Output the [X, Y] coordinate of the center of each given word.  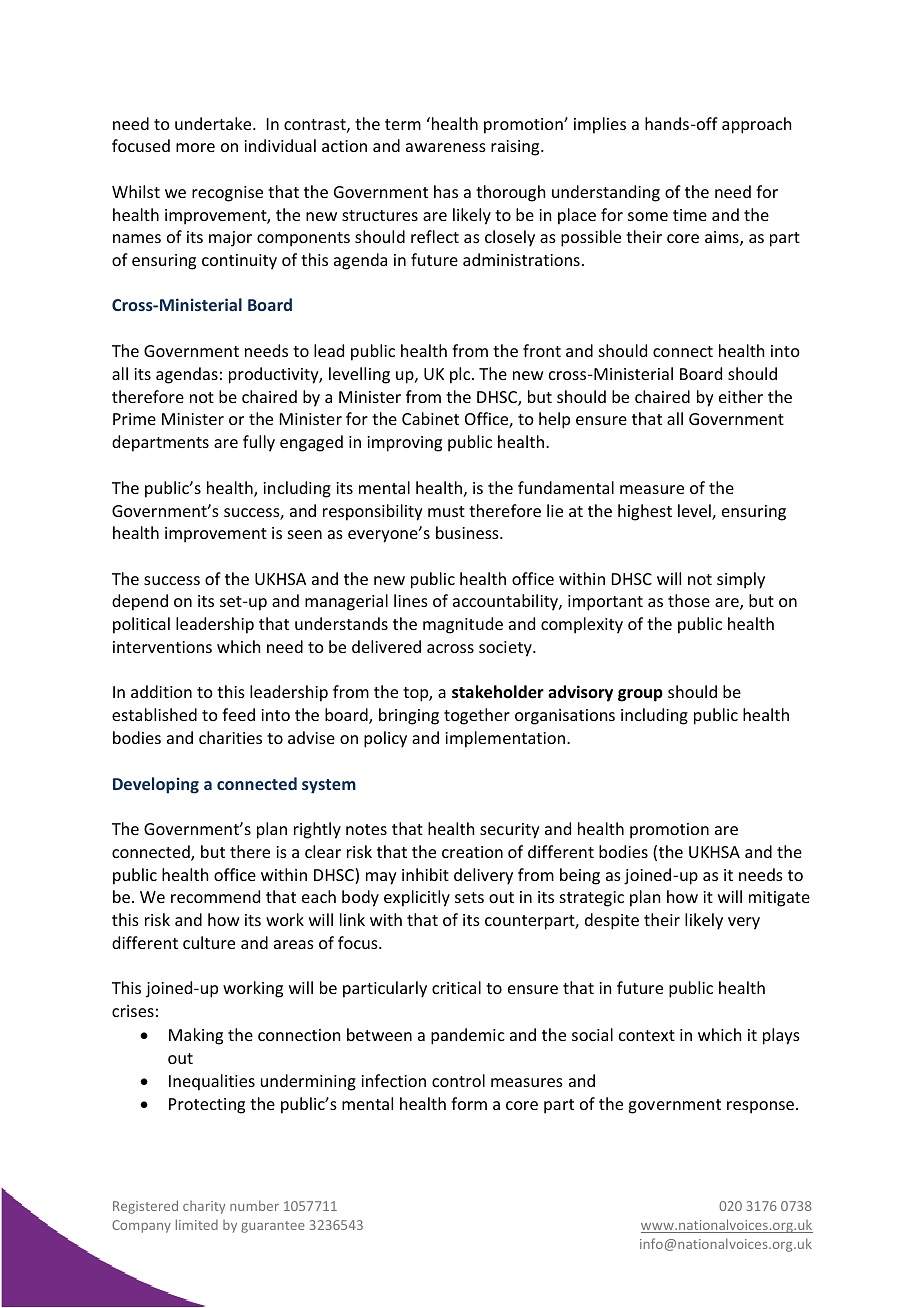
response [762, 1107]
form [469, 1103]
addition [161, 691]
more [195, 147]
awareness [446, 147]
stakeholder [498, 692]
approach [756, 125]
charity [204, 1207]
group [640, 695]
